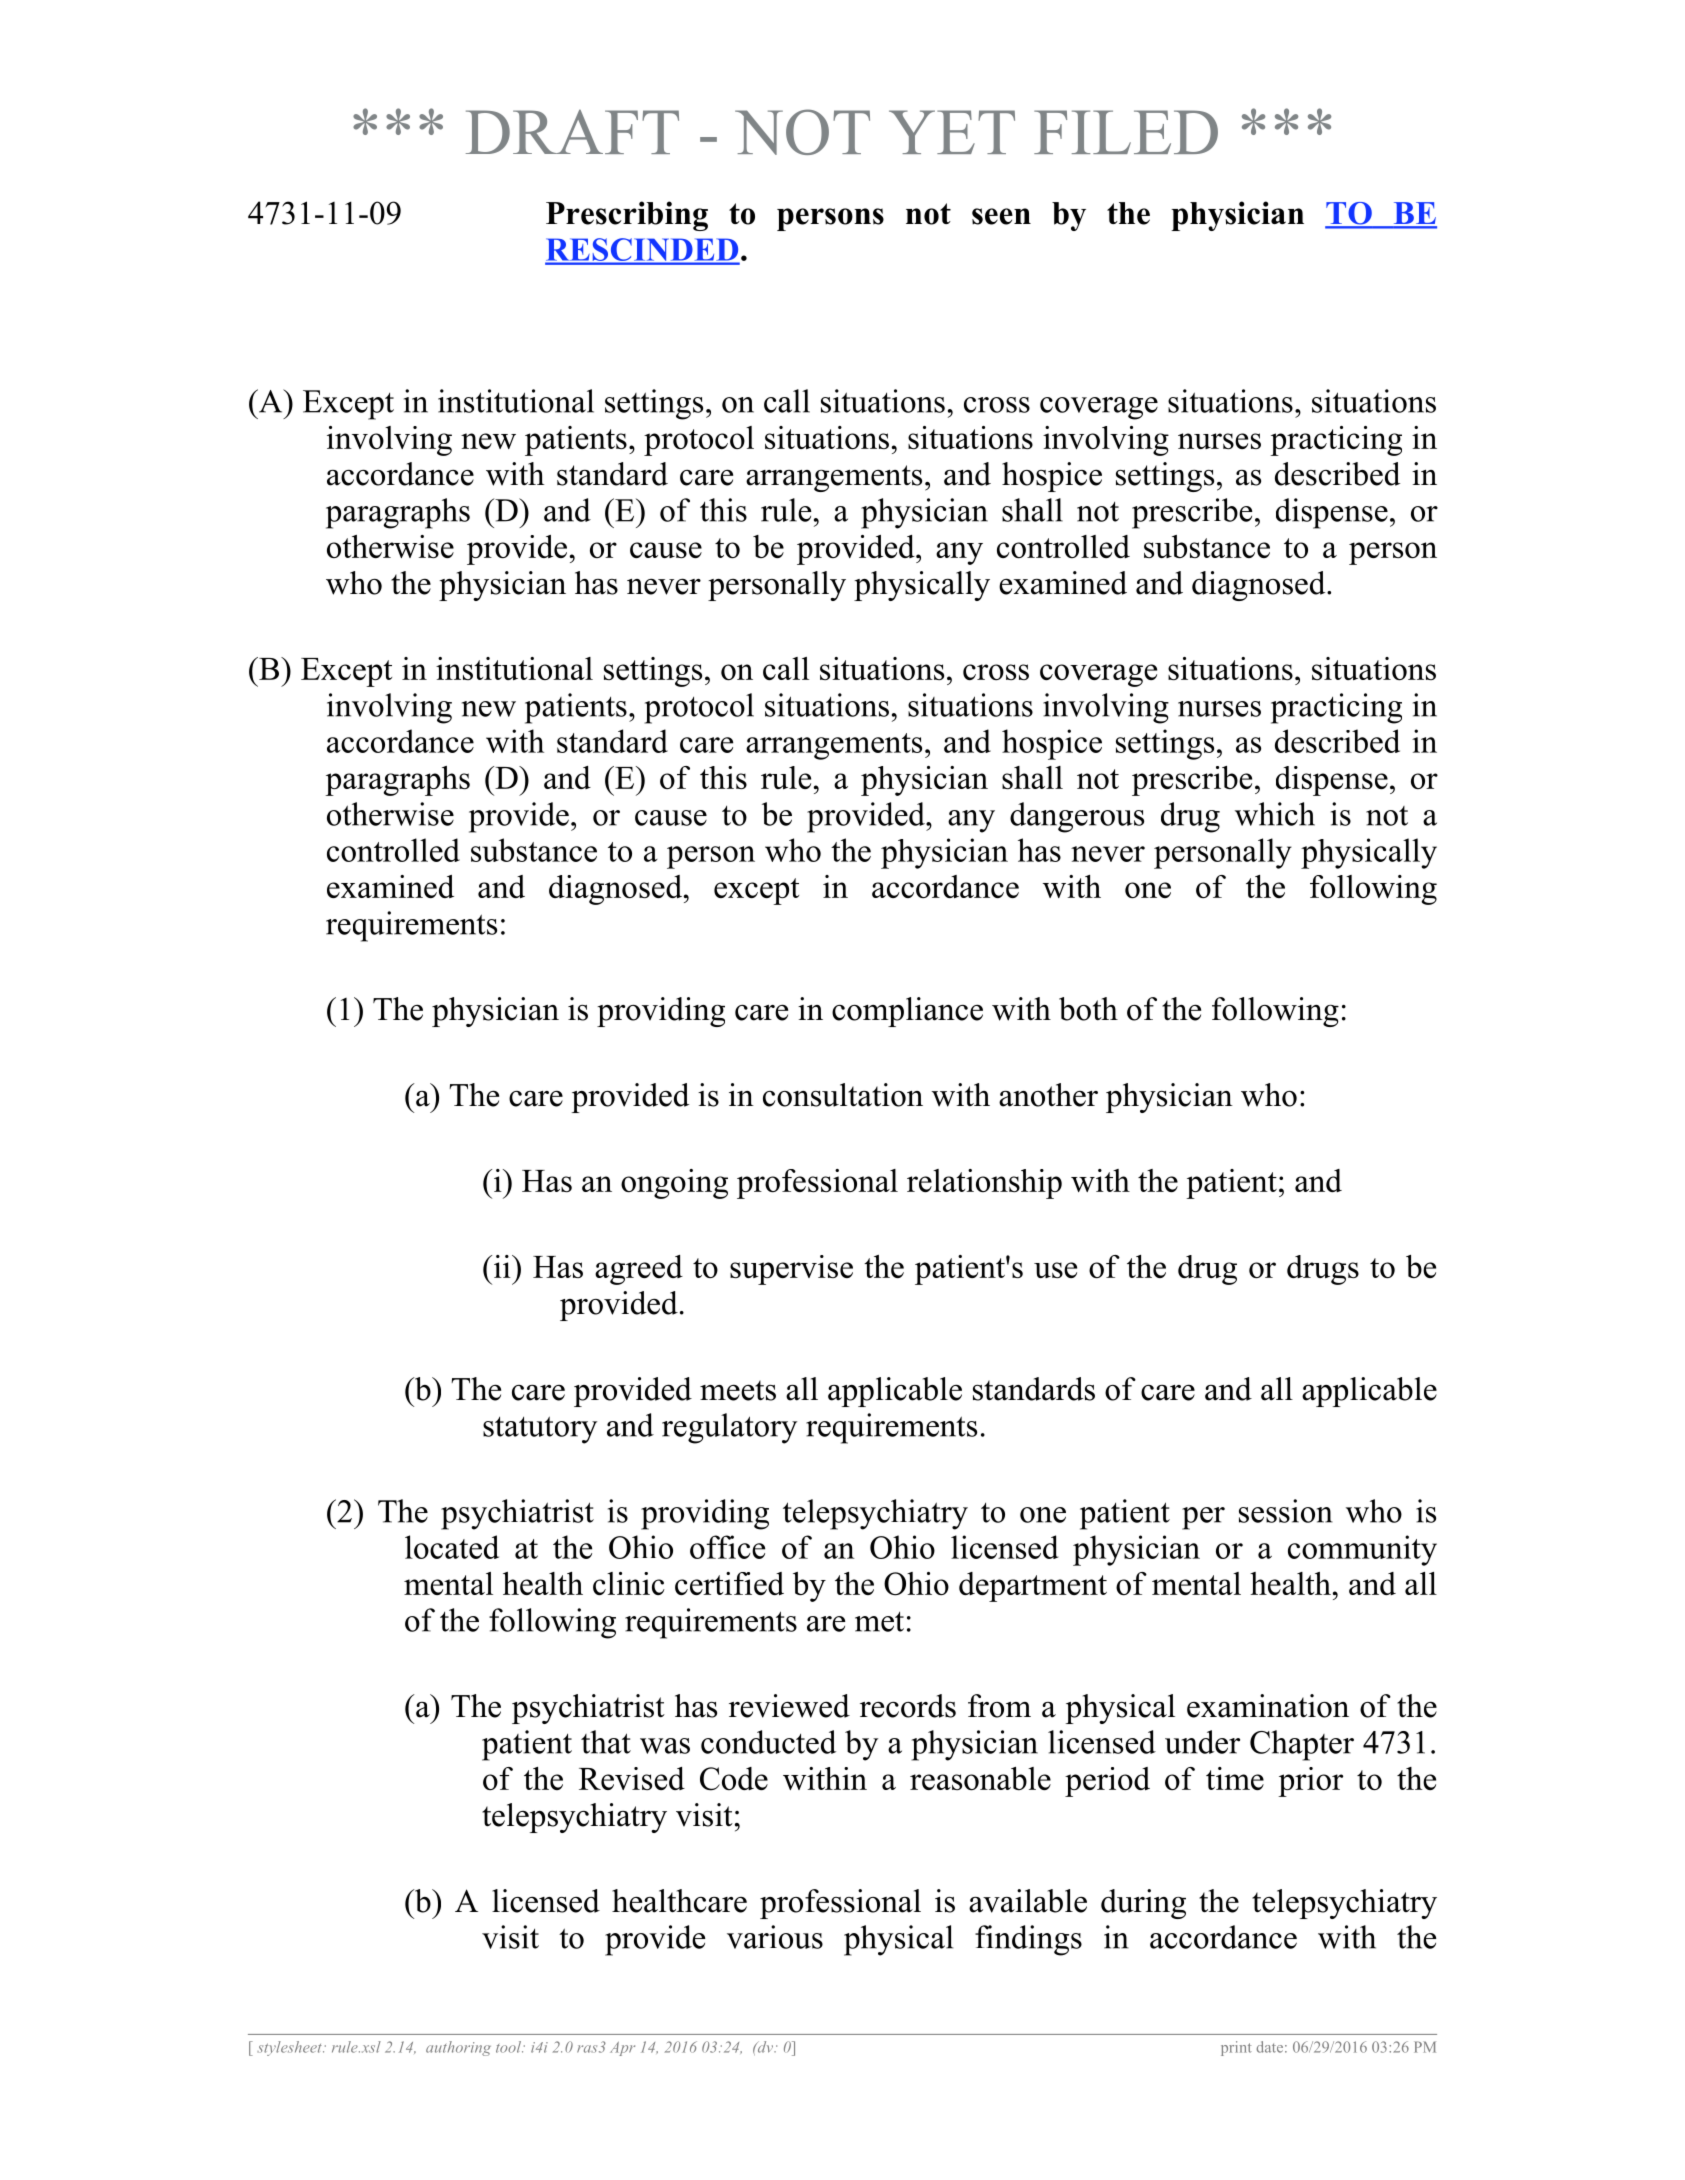 This document has height=2180, width=1685. Describe the element at coordinates (952, 132) in the document. I see `YET` at that location.
